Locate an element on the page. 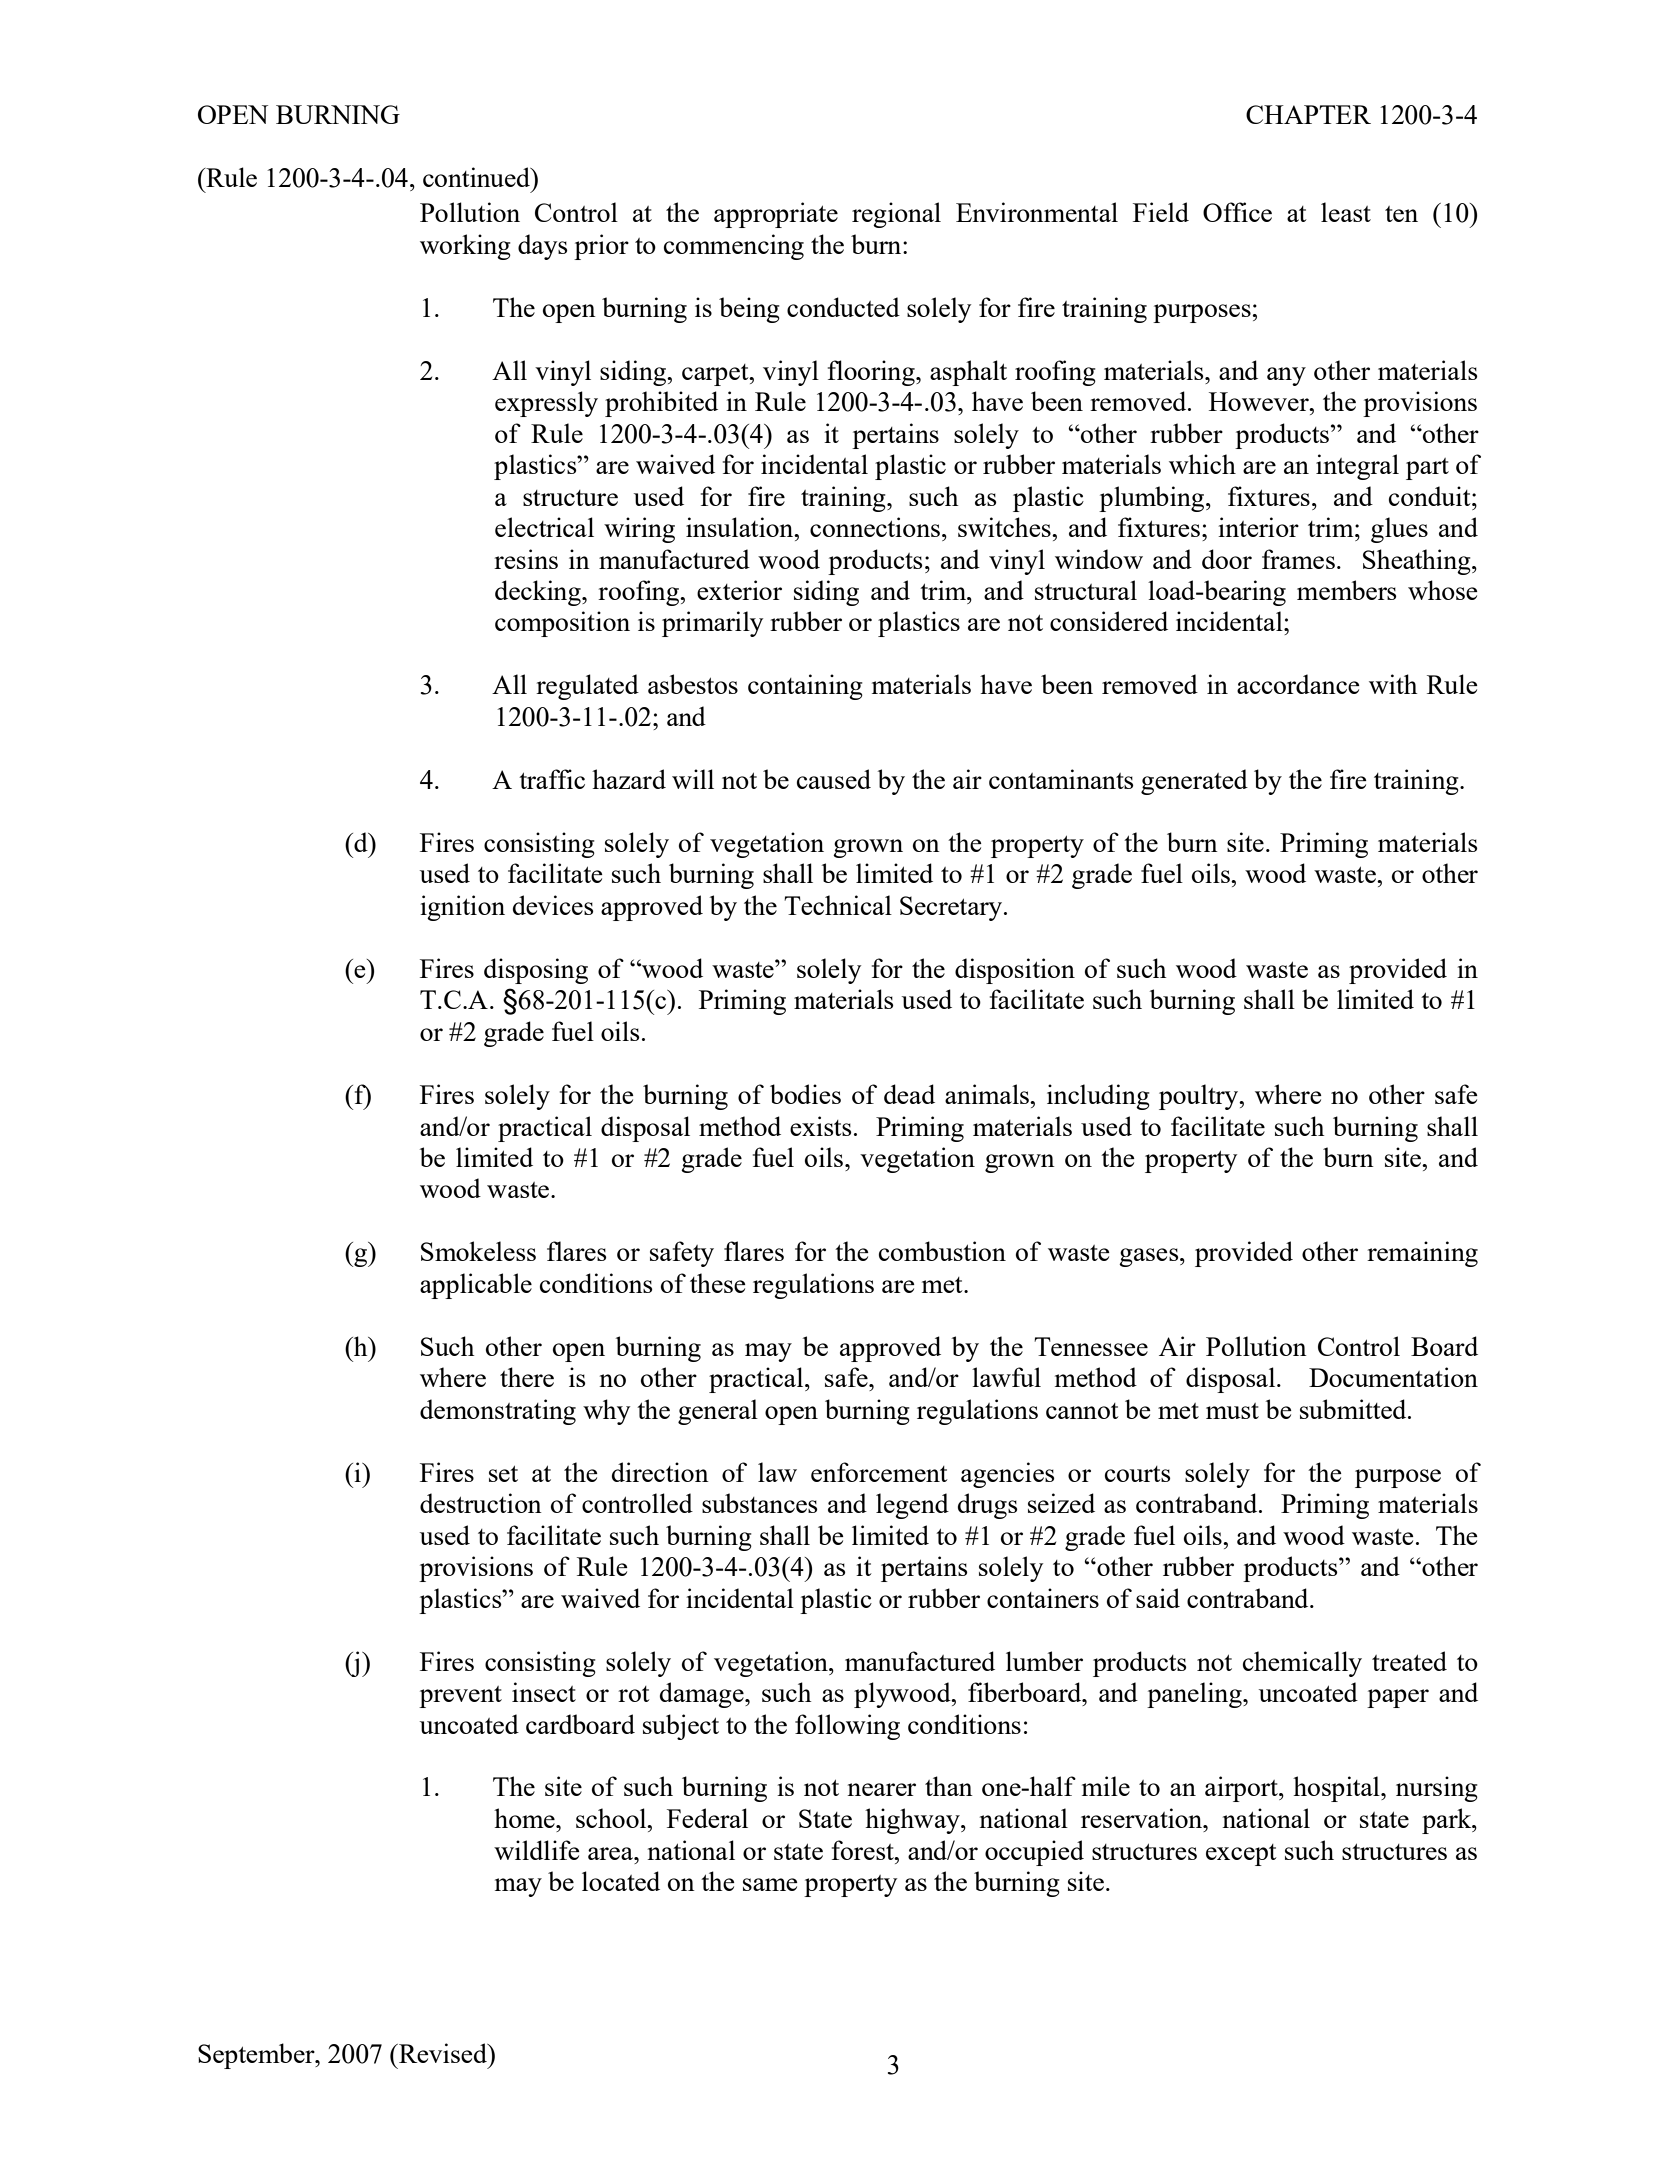 The image size is (1675, 2168). Revised is located at coordinates (443, 2053).
